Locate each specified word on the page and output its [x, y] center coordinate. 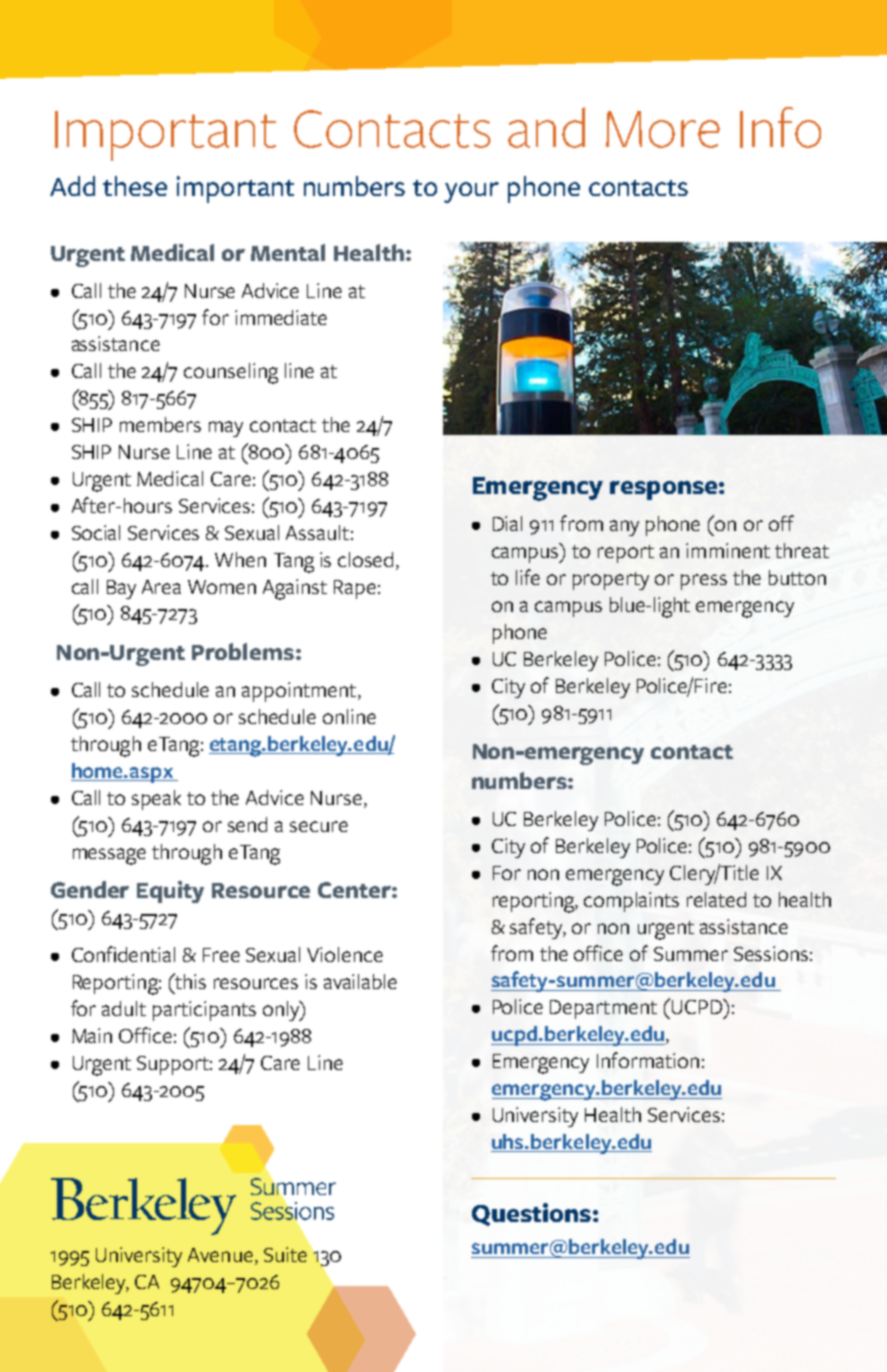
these [135, 186]
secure [319, 826]
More [663, 129]
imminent [728, 550]
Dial [507, 523]
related [716, 899]
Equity [170, 892]
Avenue [220, 1255]
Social [96, 532]
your [471, 192]
